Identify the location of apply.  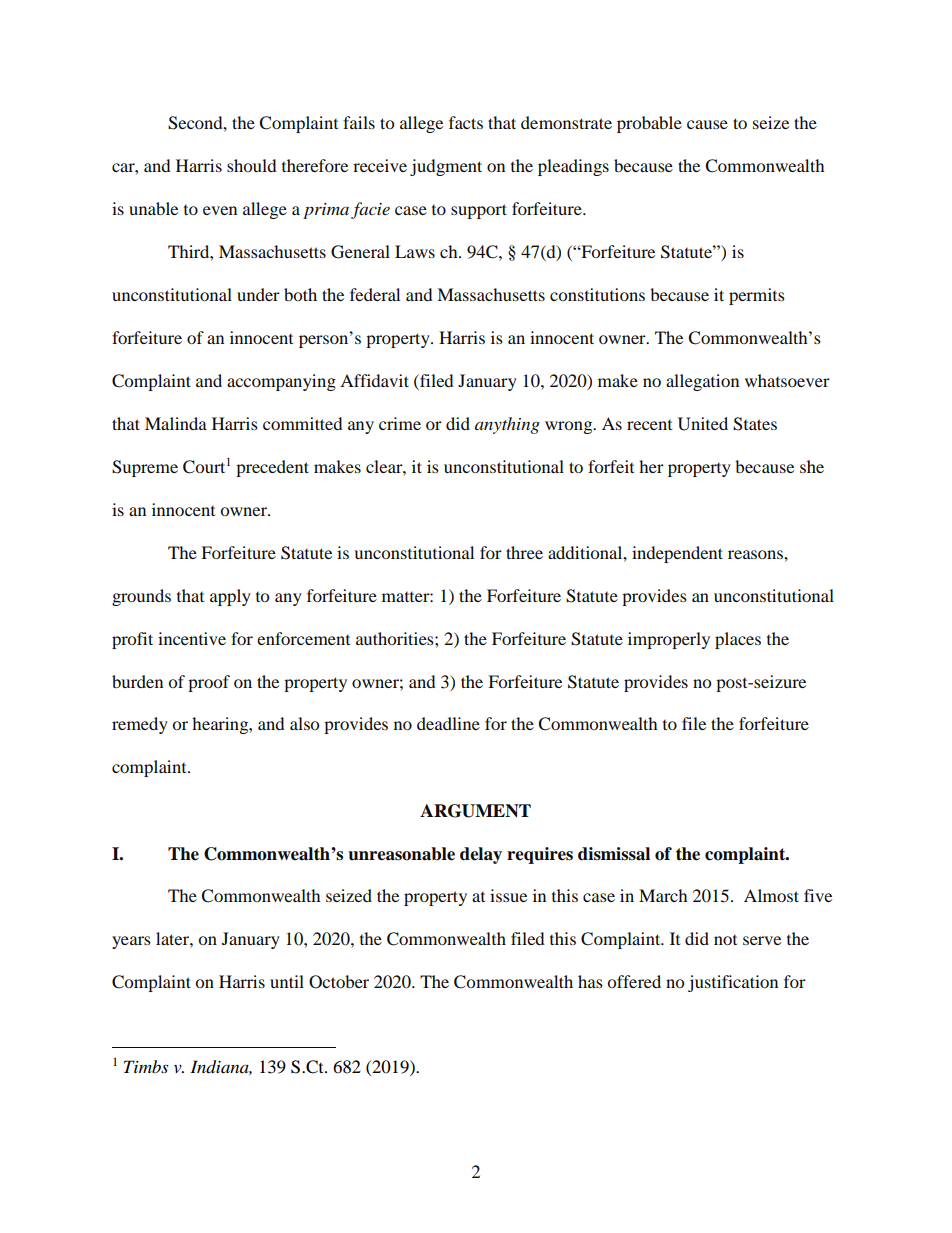
(230, 597).
